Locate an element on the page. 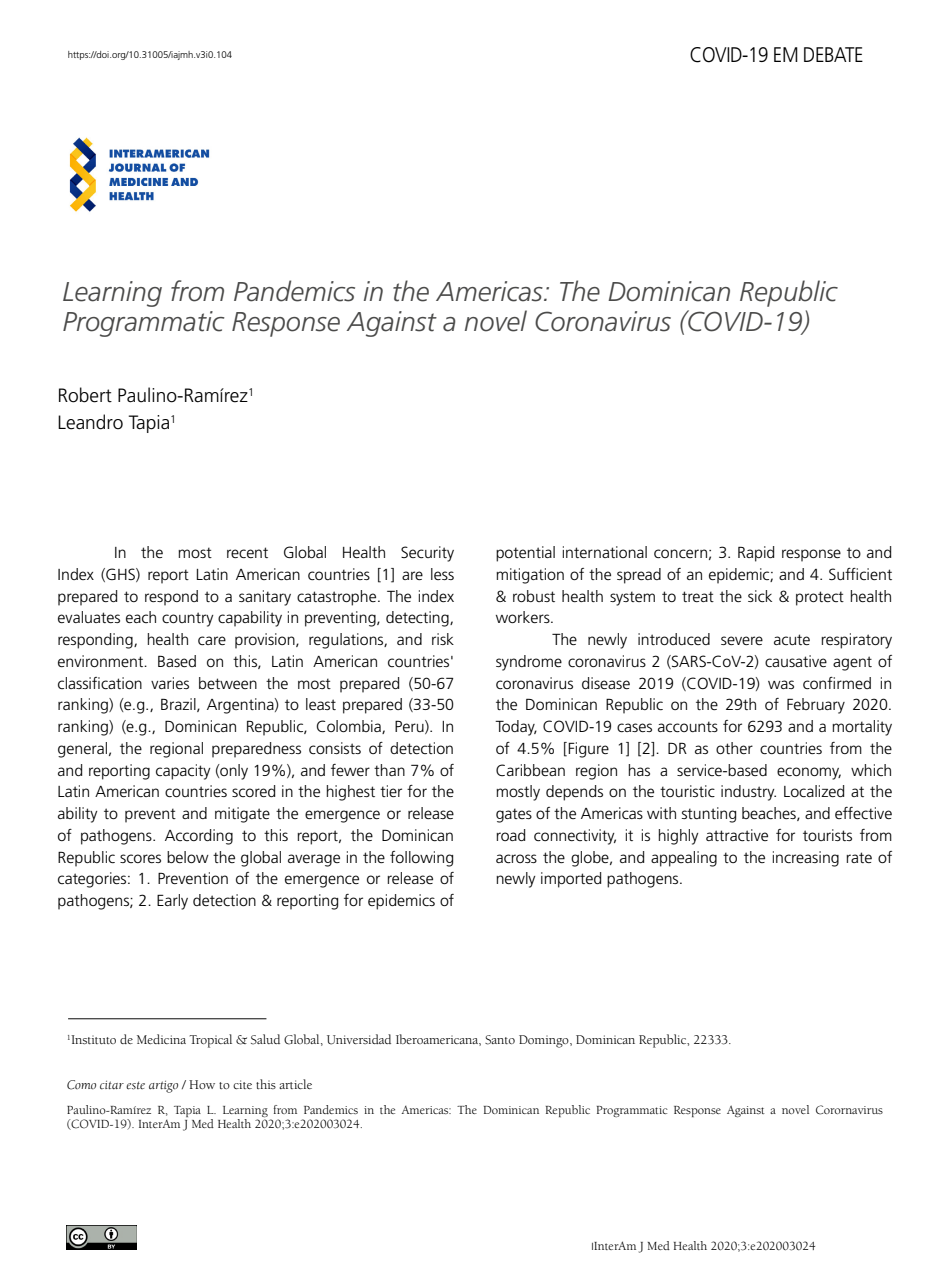  below is located at coordinates (188, 857).
